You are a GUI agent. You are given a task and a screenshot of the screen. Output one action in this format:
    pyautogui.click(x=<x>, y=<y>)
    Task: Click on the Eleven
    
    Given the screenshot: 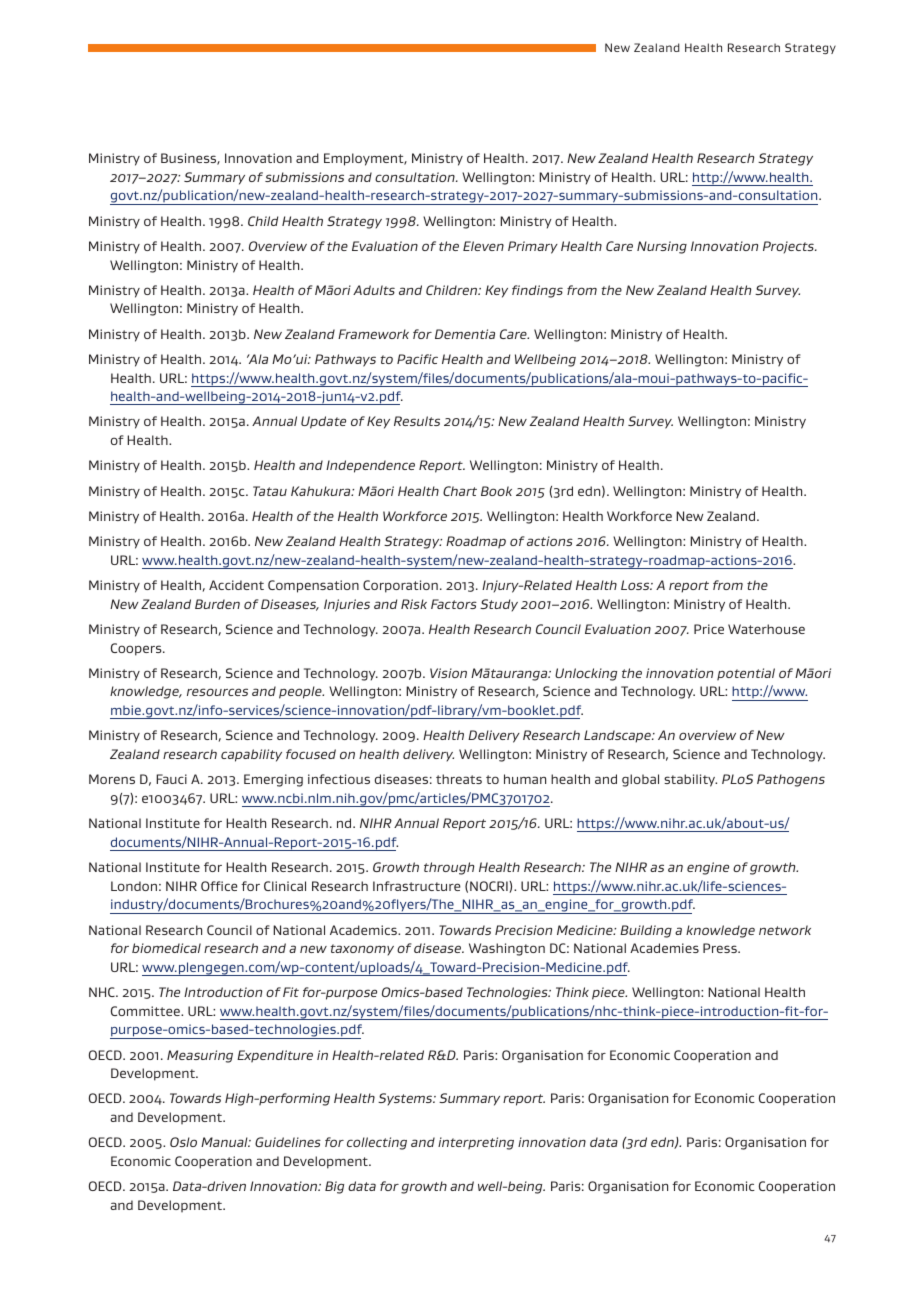 What is the action you would take?
    pyautogui.click(x=483, y=246)
